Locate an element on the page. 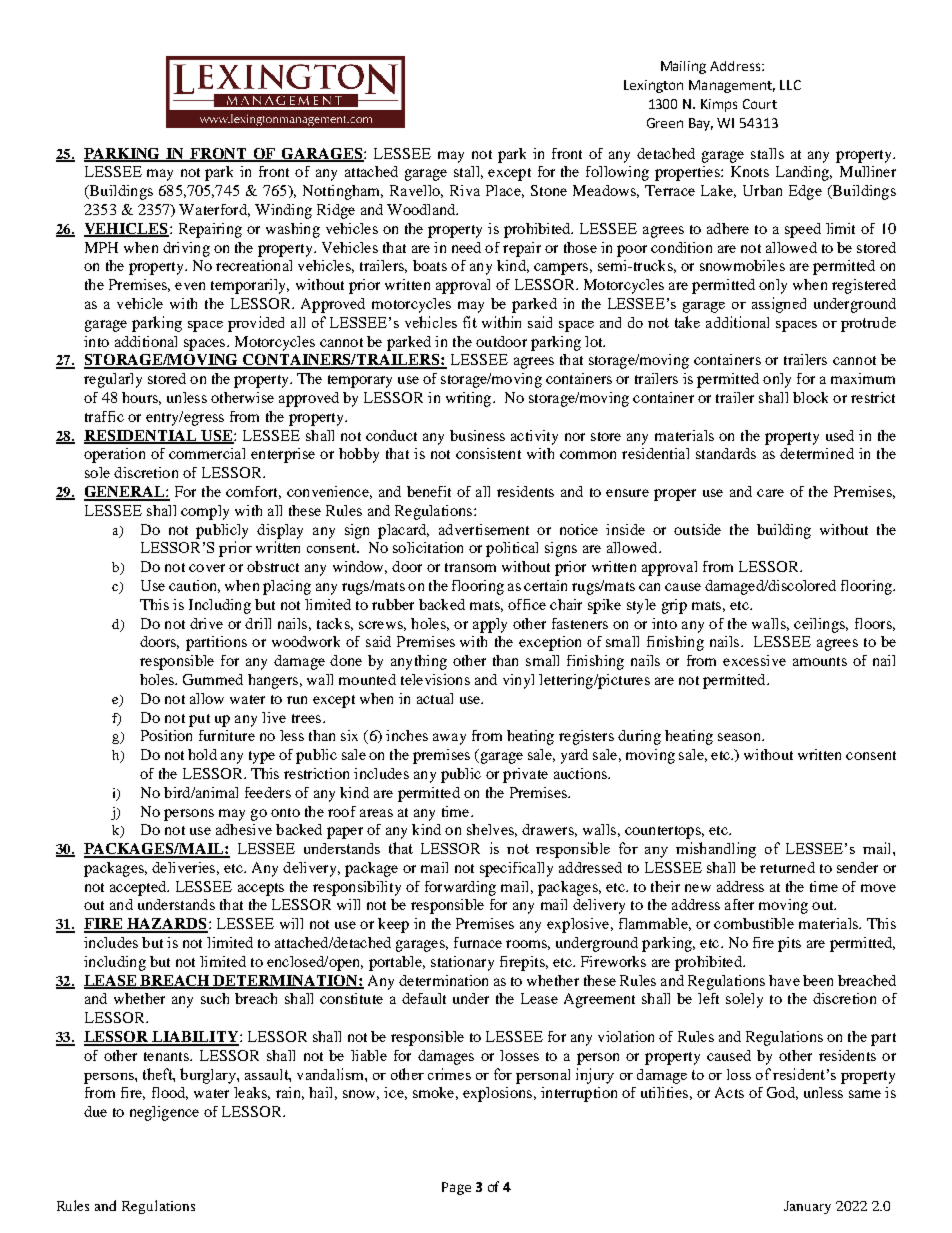 The width and height of the page is (952, 1233). Court is located at coordinates (760, 104).
